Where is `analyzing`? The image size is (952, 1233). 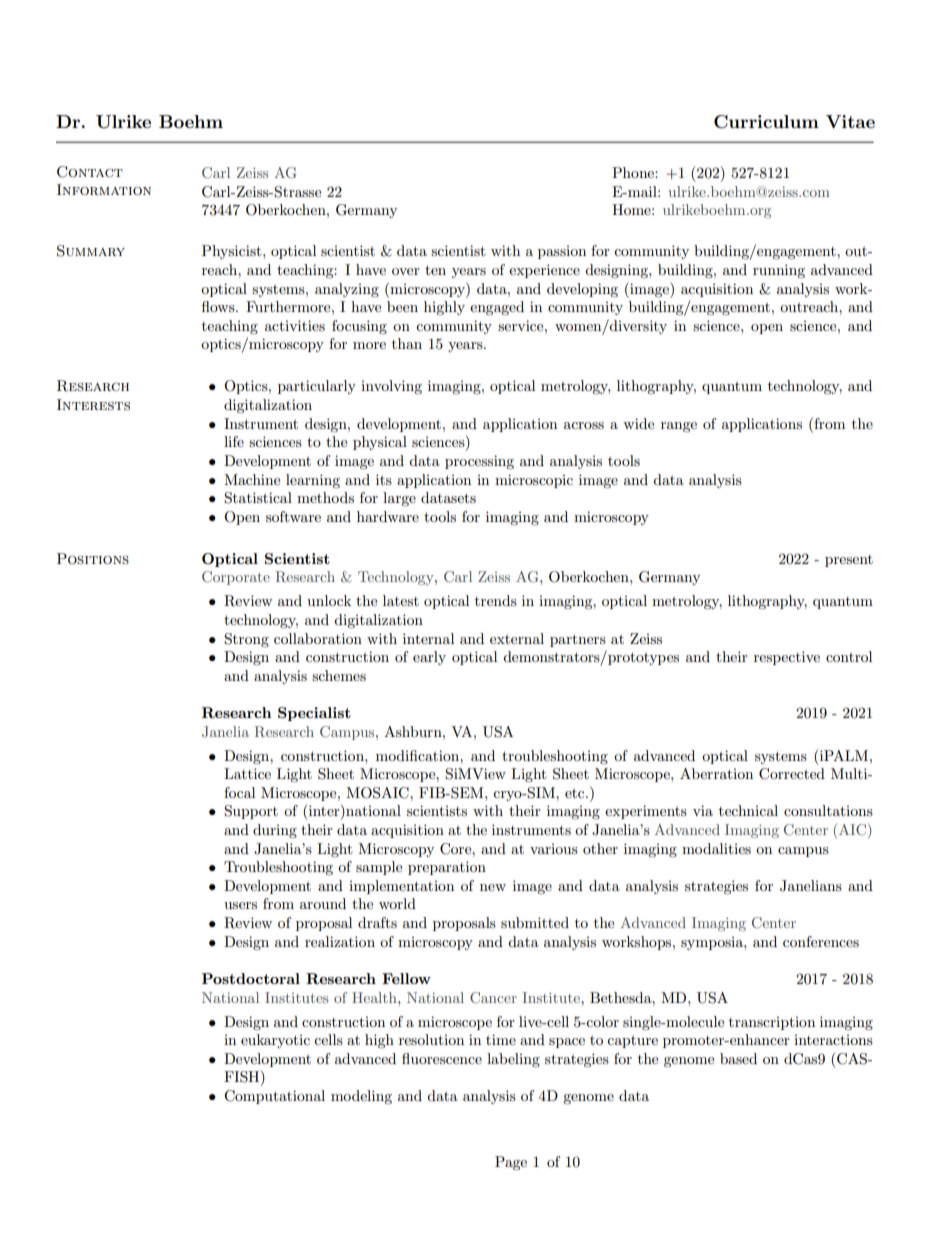
analyzing is located at coordinates (347, 290).
